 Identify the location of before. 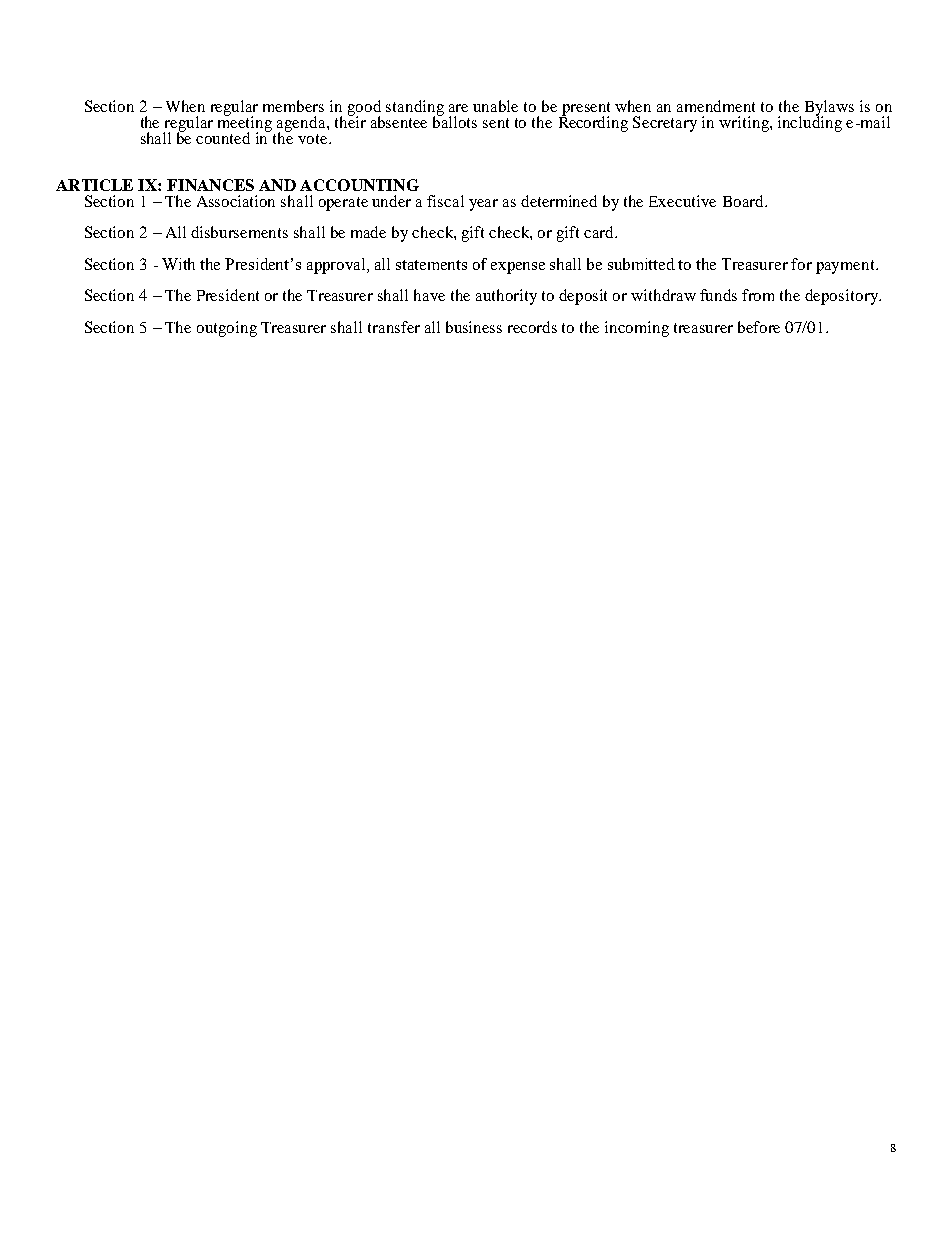
(759, 327).
